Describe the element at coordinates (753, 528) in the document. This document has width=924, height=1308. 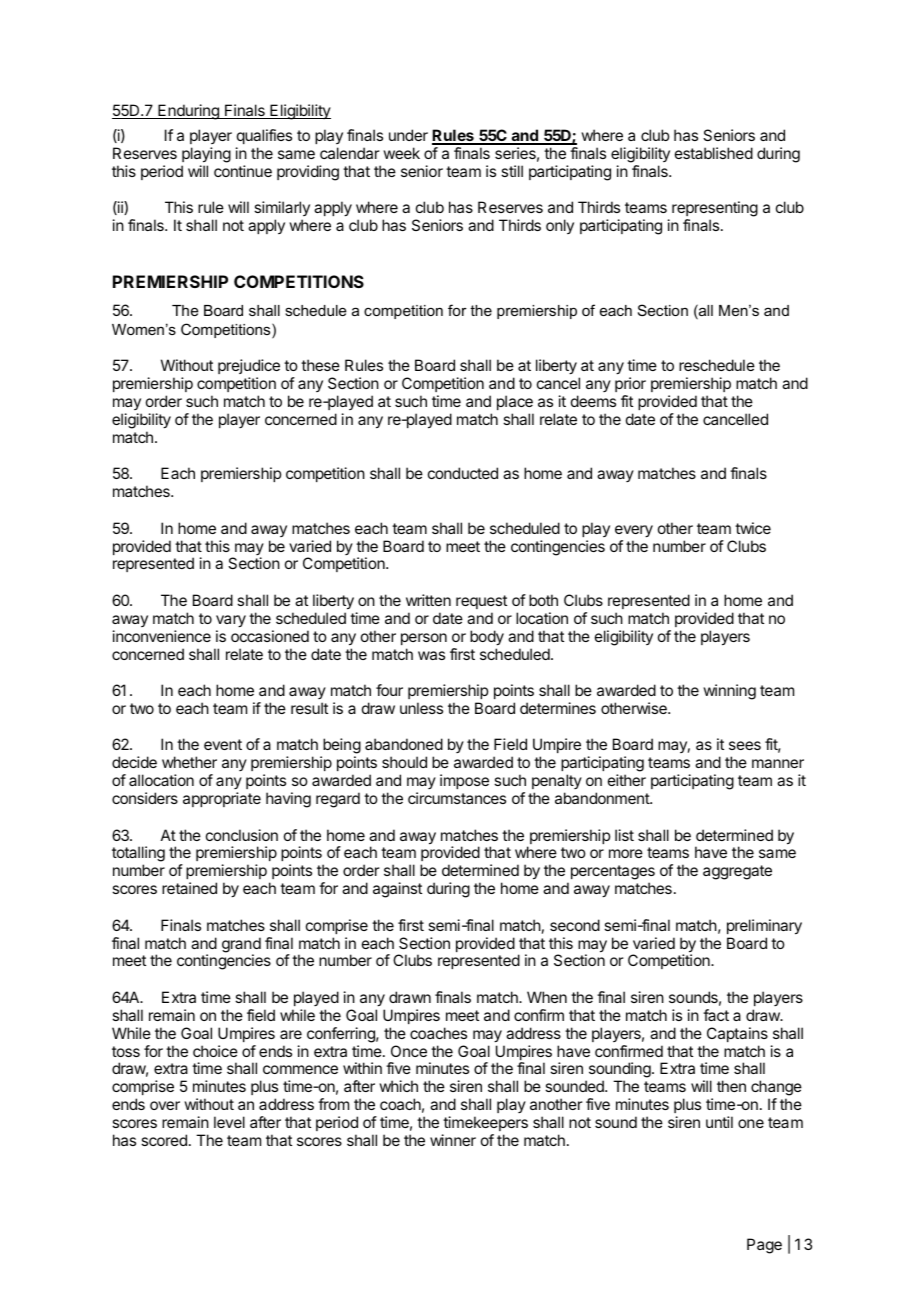
I see `twice` at that location.
